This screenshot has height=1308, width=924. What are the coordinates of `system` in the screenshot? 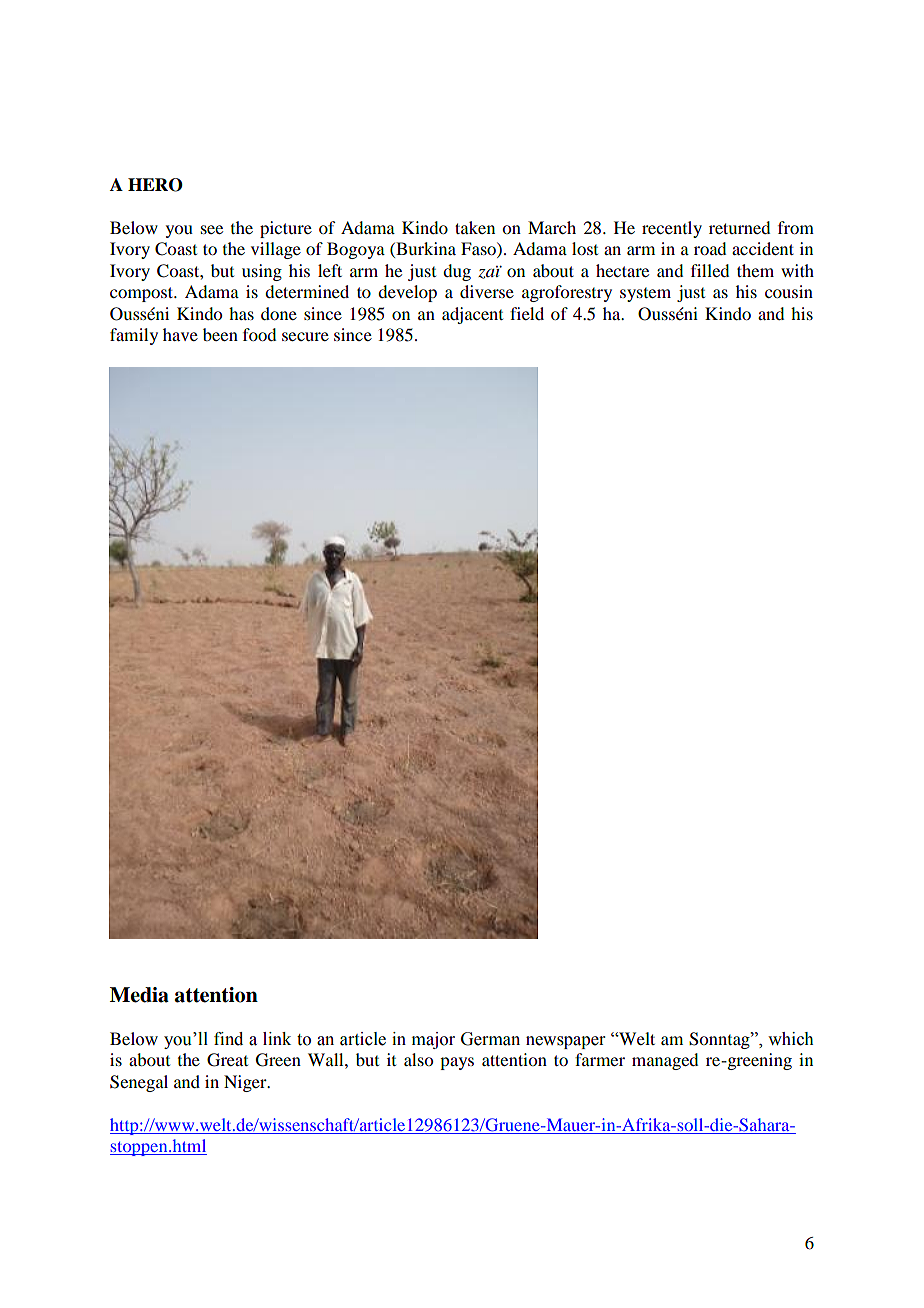 It's located at (645, 295).
